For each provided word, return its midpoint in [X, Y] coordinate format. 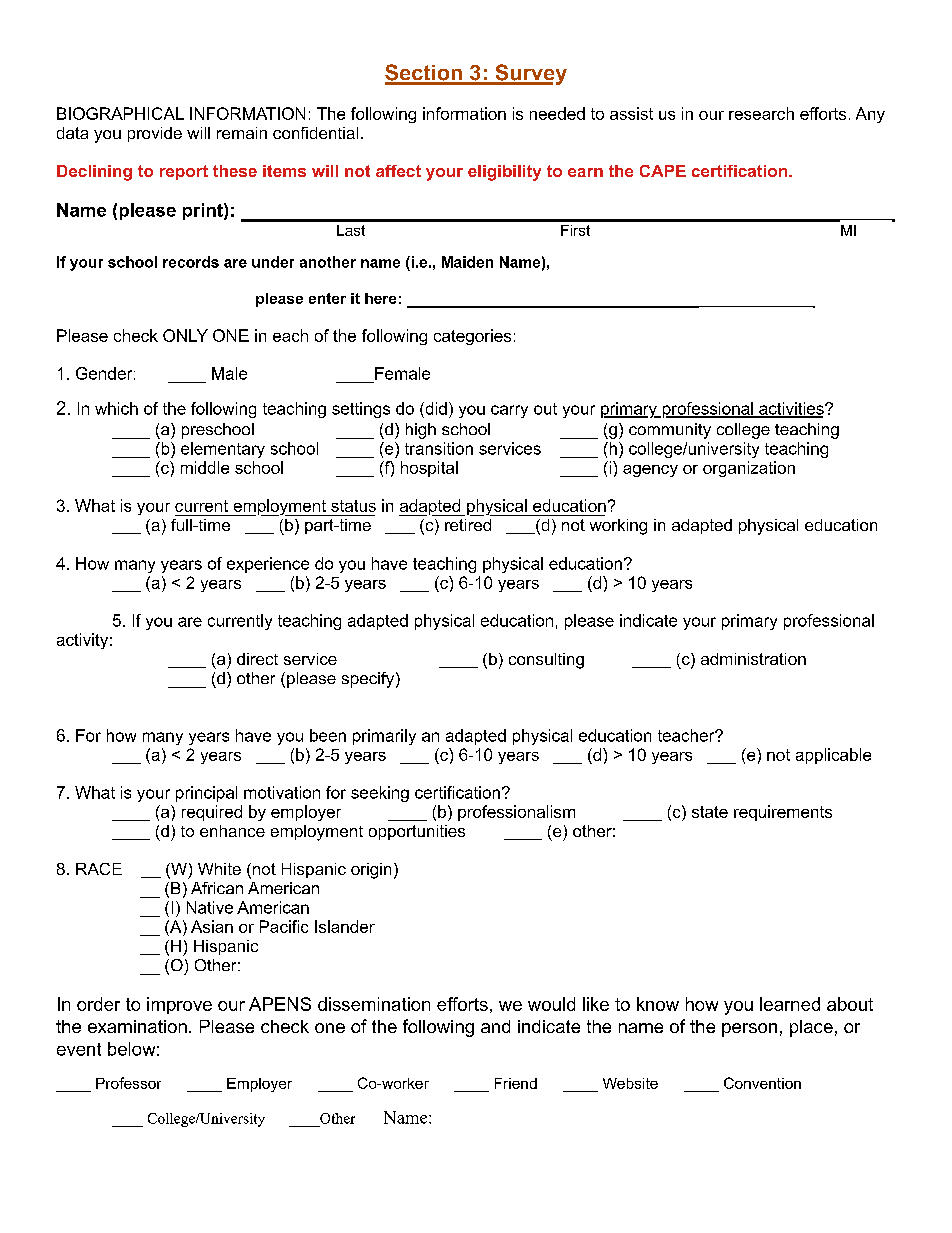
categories [472, 337]
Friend [516, 1083]
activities [791, 409]
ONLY [185, 335]
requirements [783, 813]
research [761, 113]
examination [137, 1026]
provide [155, 134]
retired [468, 525]
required [212, 813]
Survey [530, 74]
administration [753, 659]
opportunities [417, 832]
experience [268, 565]
